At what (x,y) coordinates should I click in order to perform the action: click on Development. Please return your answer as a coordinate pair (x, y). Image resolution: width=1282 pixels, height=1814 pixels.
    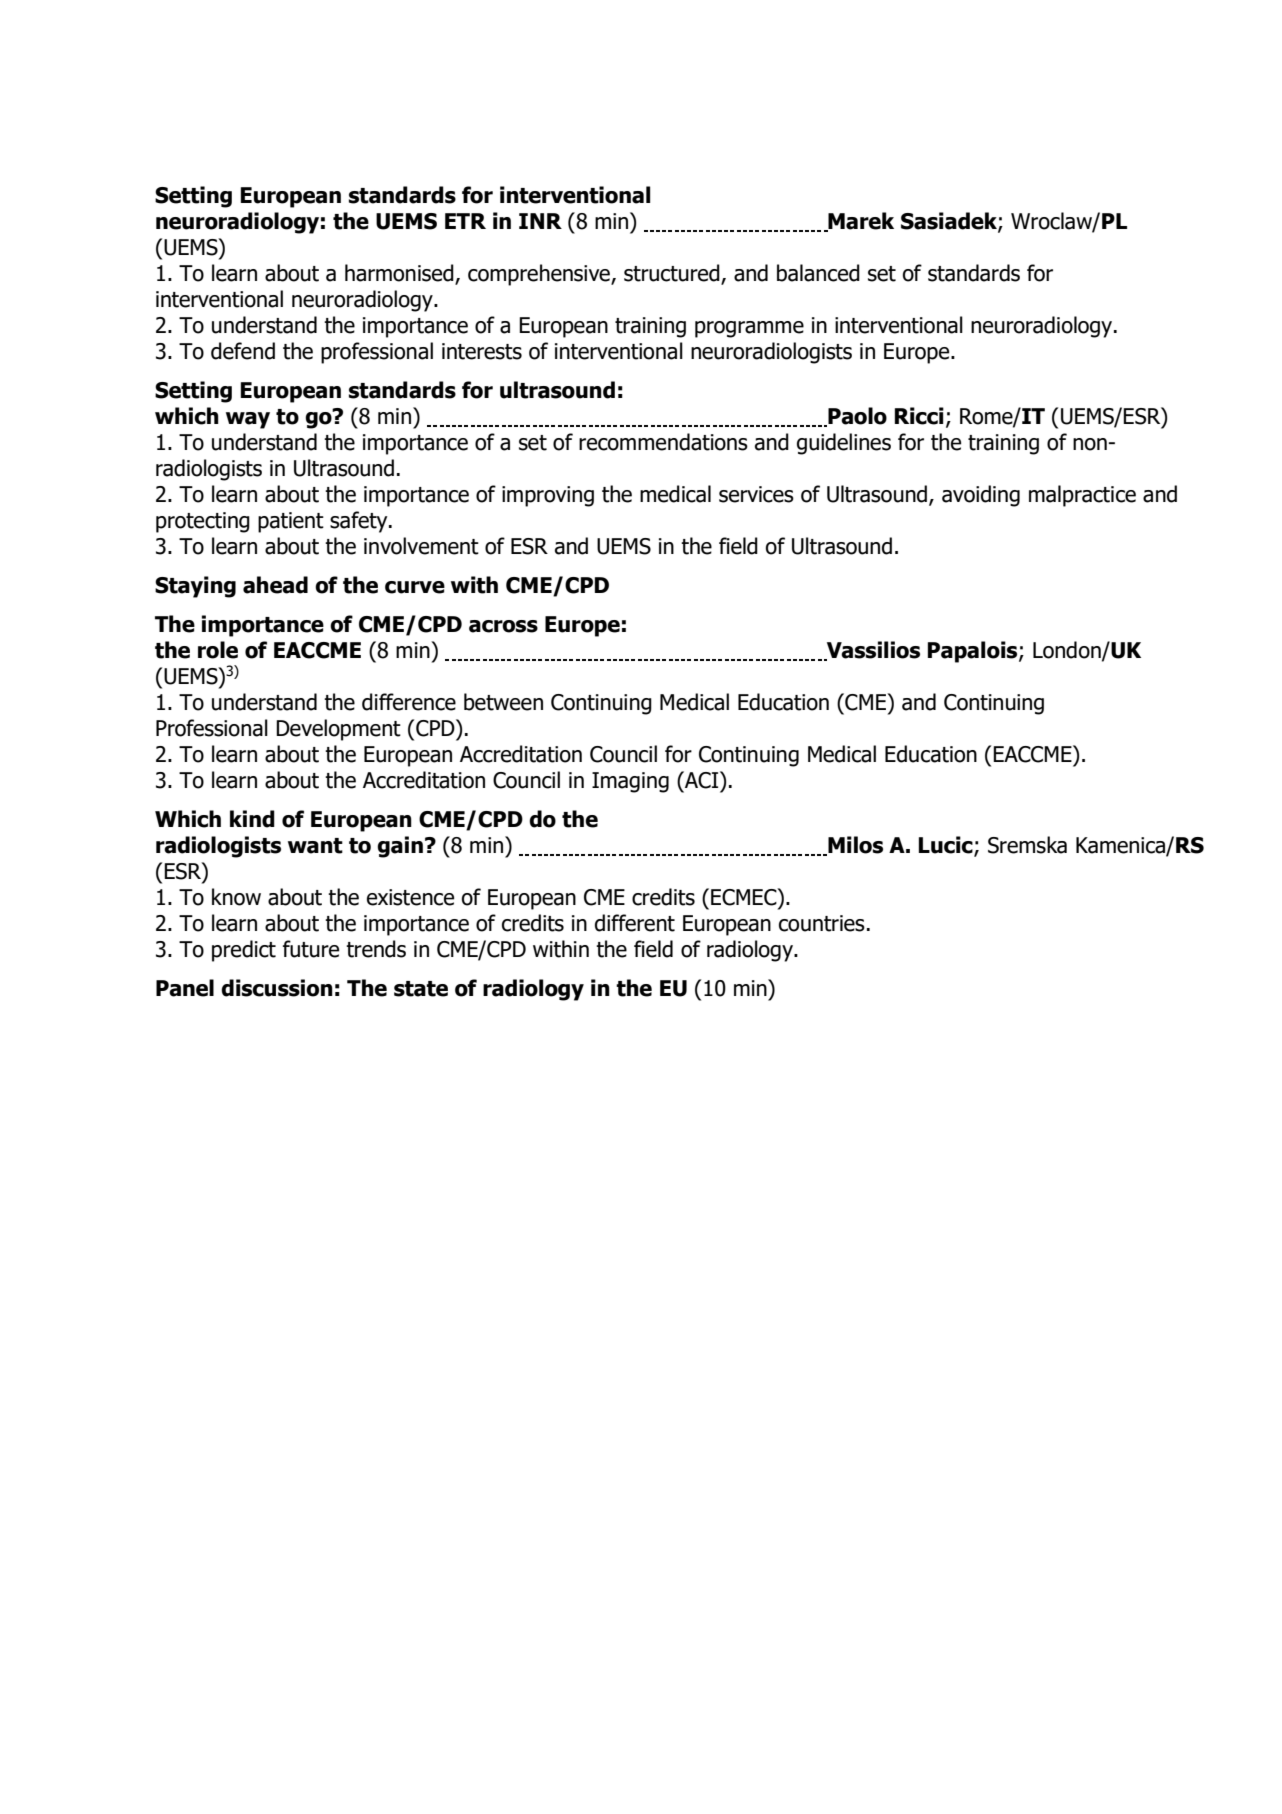
    Looking at the image, I should click on (338, 730).
